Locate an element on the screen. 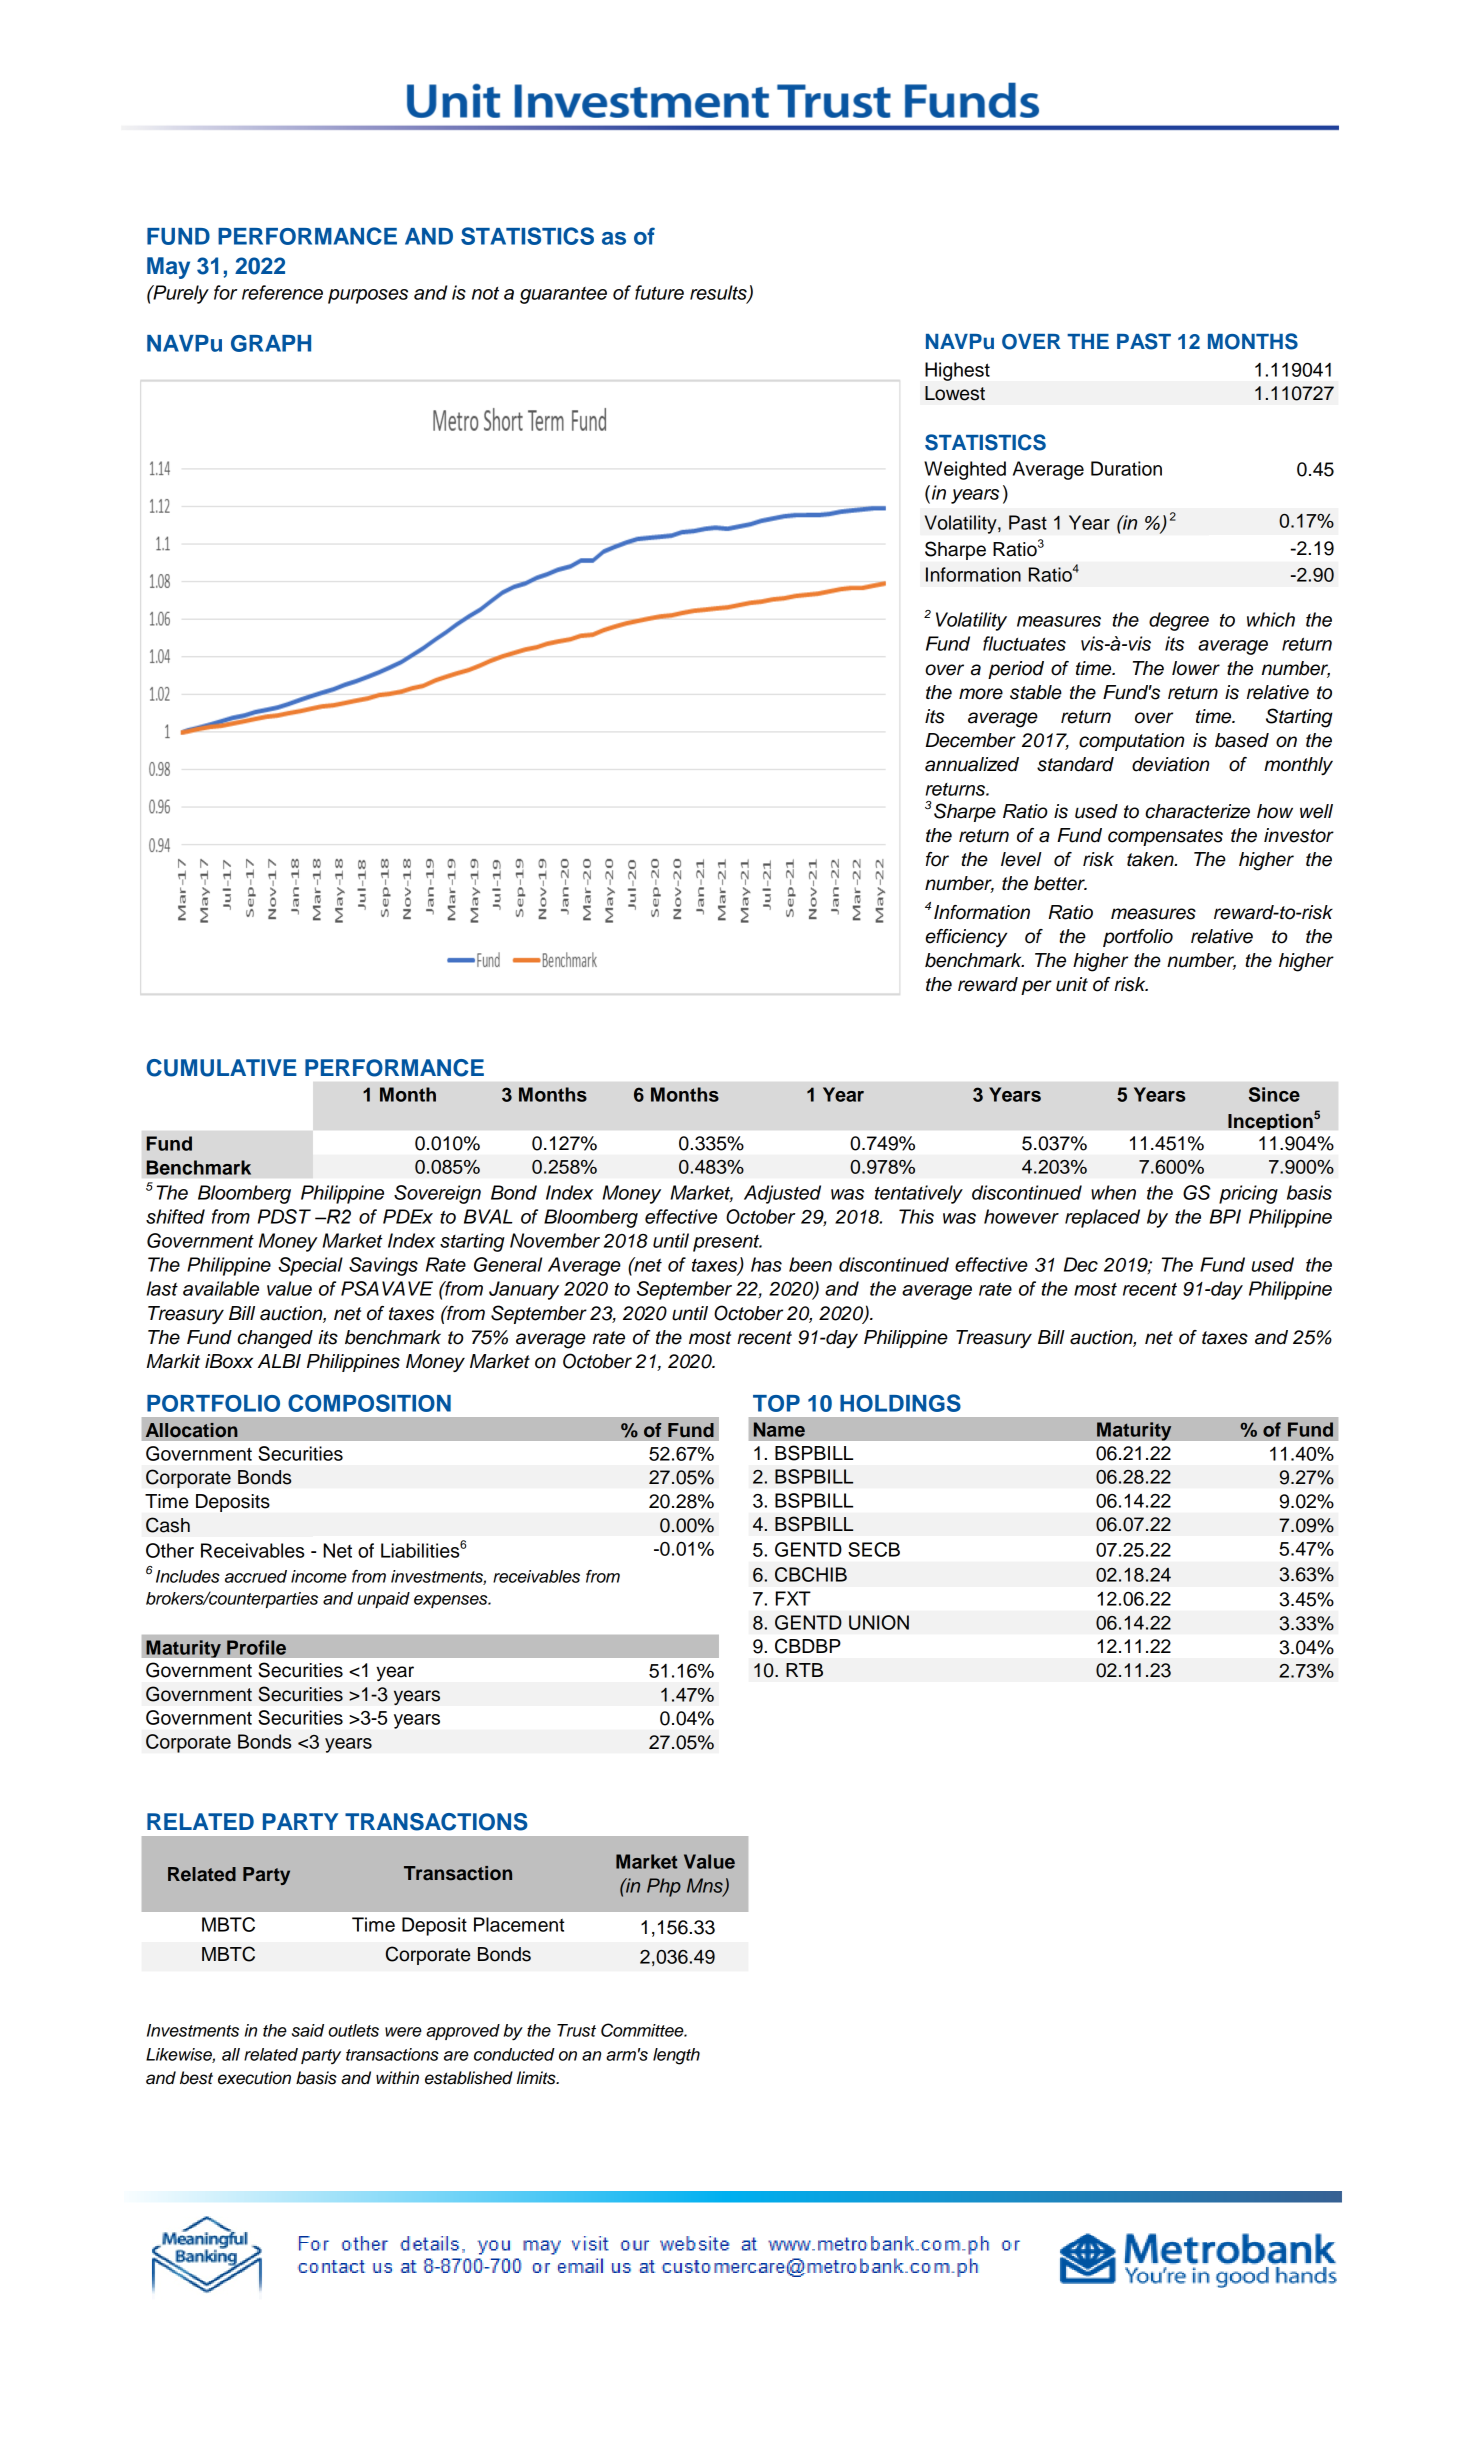 The height and width of the screenshot is (2439, 1481). Profile is located at coordinates (256, 1647).
